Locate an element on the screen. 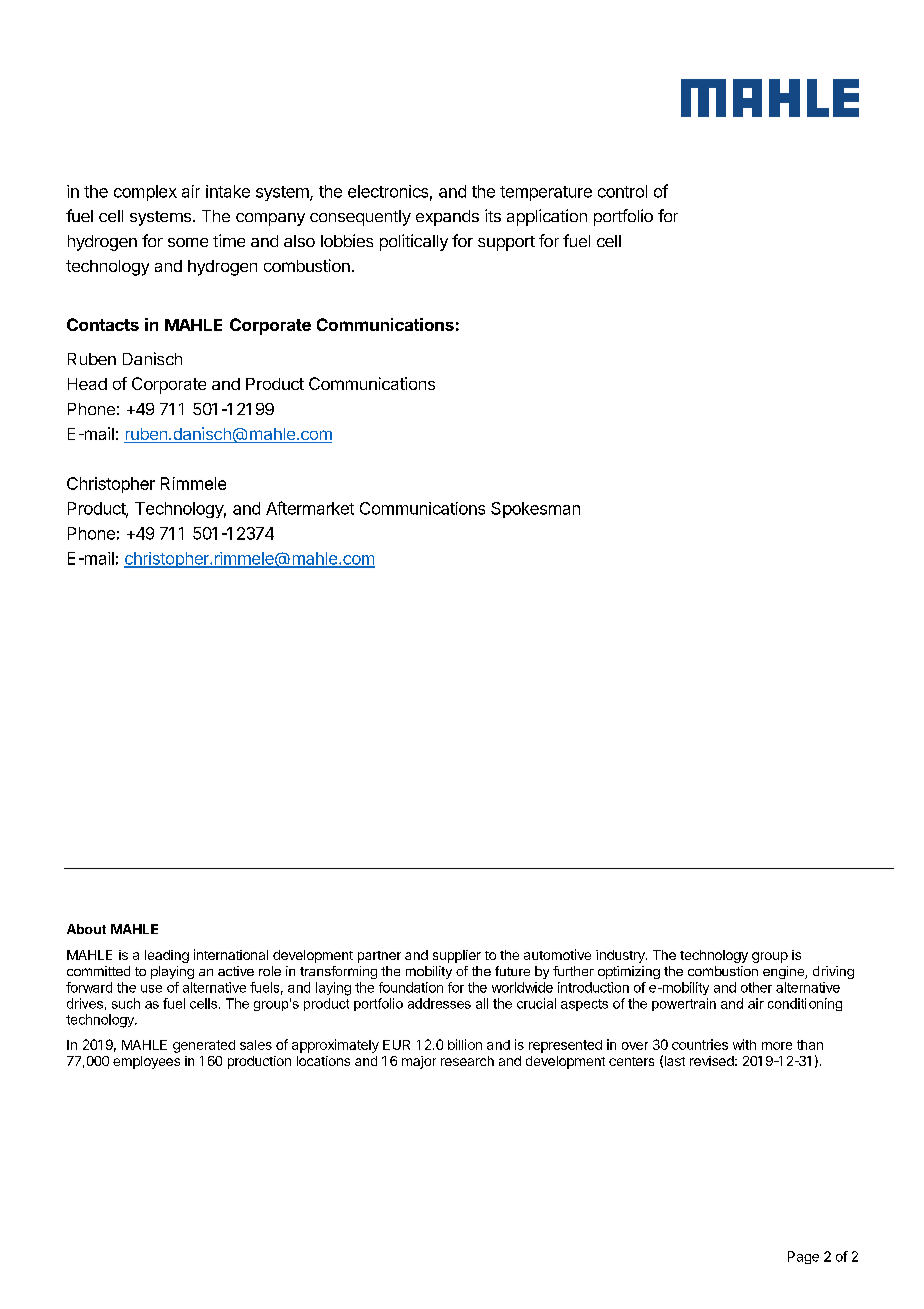 The height and width of the screenshot is (1309, 924). employees is located at coordinates (146, 1062).
